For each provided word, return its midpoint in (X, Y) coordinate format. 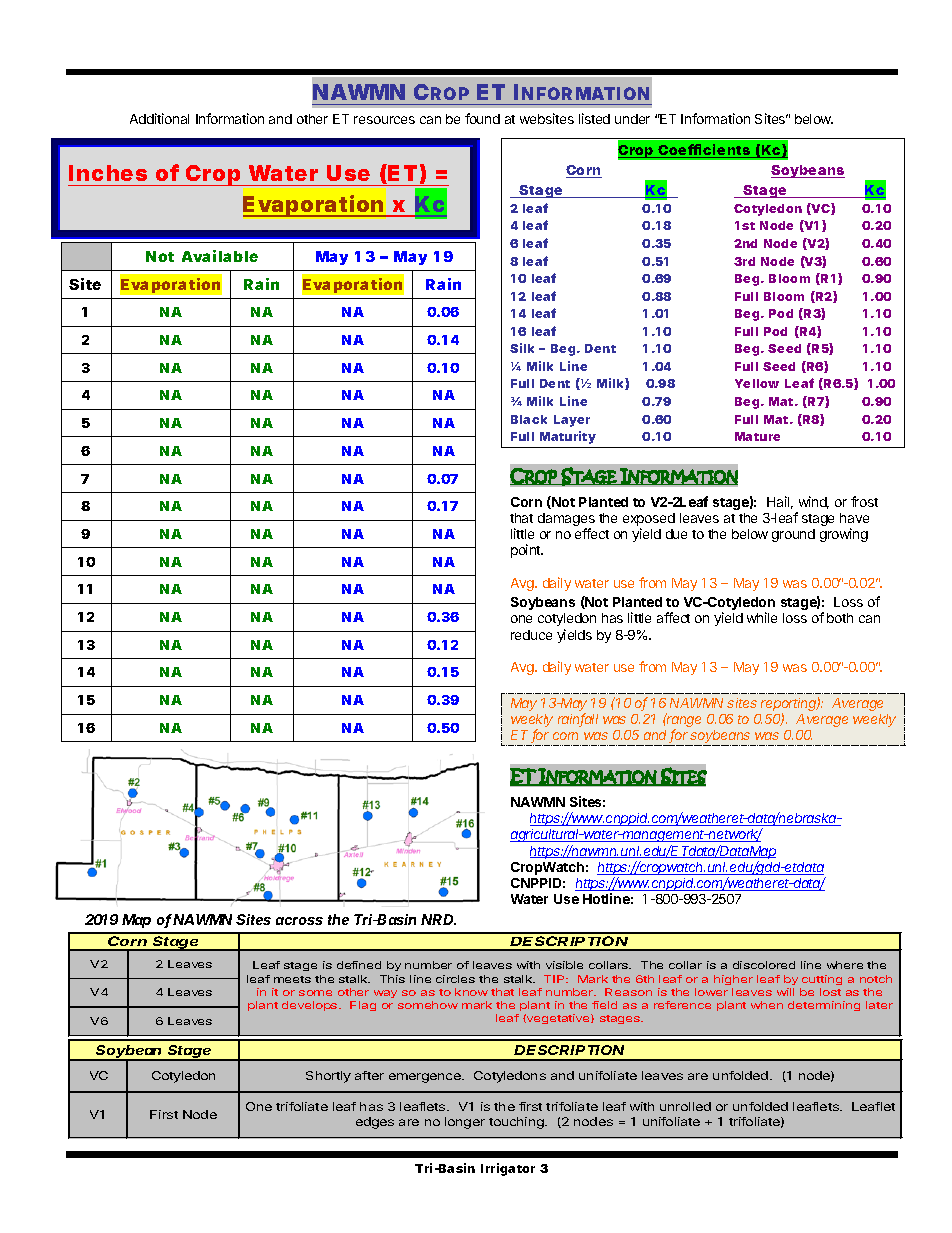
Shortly (328, 1077)
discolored (764, 965)
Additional (159, 118)
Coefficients (706, 151)
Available (220, 256)
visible (564, 965)
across (299, 921)
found (482, 118)
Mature (757, 436)
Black (529, 419)
